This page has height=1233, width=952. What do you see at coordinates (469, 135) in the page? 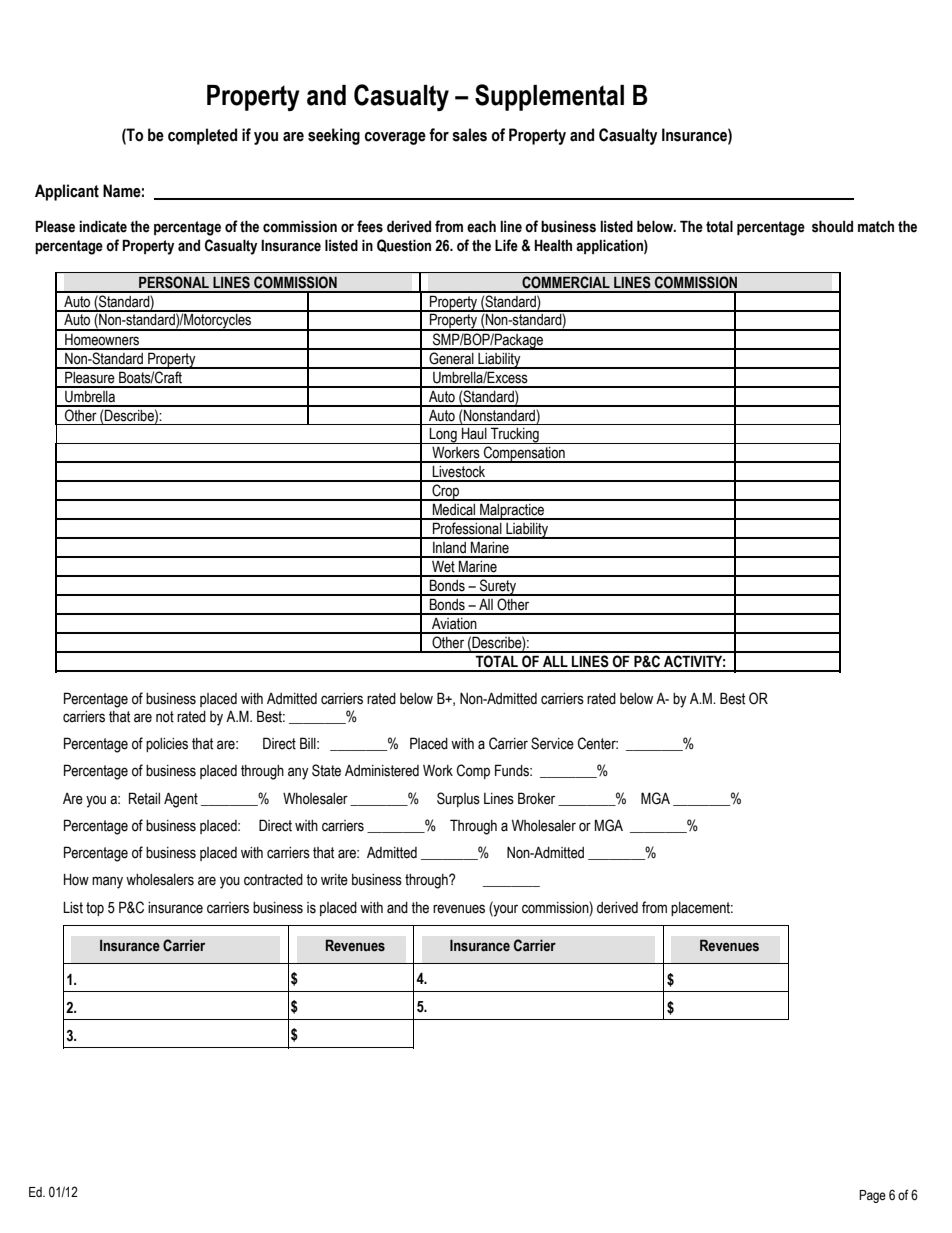
I see `sales` at bounding box center [469, 135].
